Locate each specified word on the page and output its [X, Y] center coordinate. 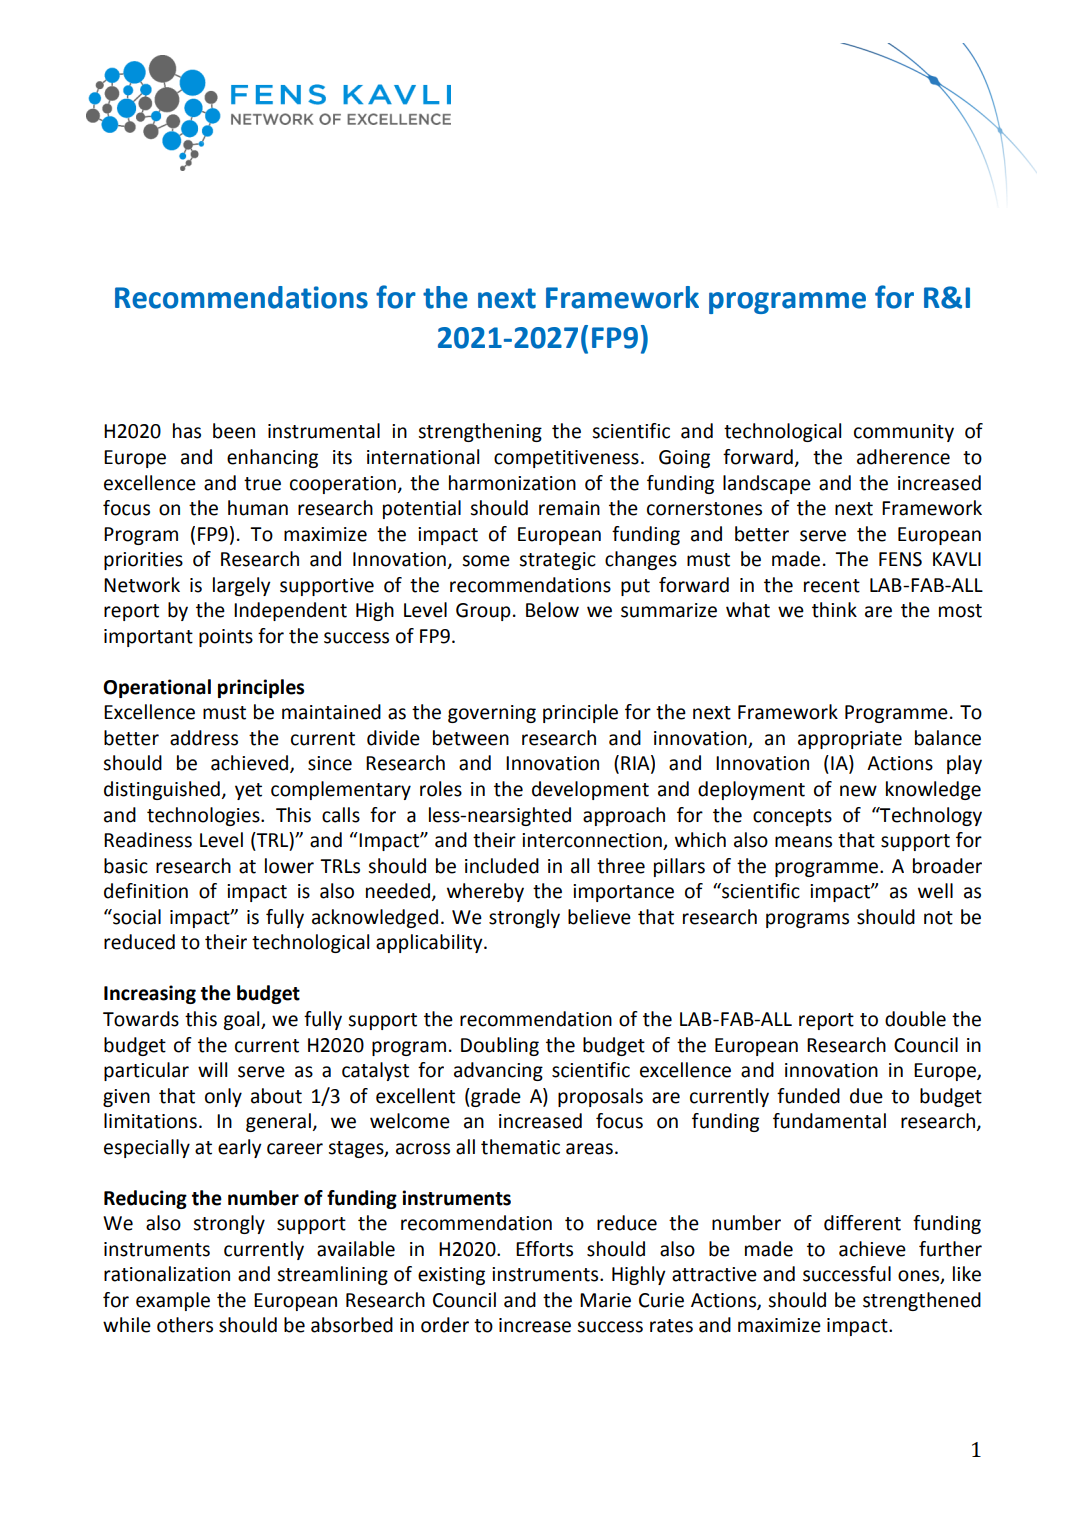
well [935, 891]
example [173, 1301]
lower [289, 866]
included [502, 866]
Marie [605, 1300]
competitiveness [566, 459]
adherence [903, 457]
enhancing [272, 458]
